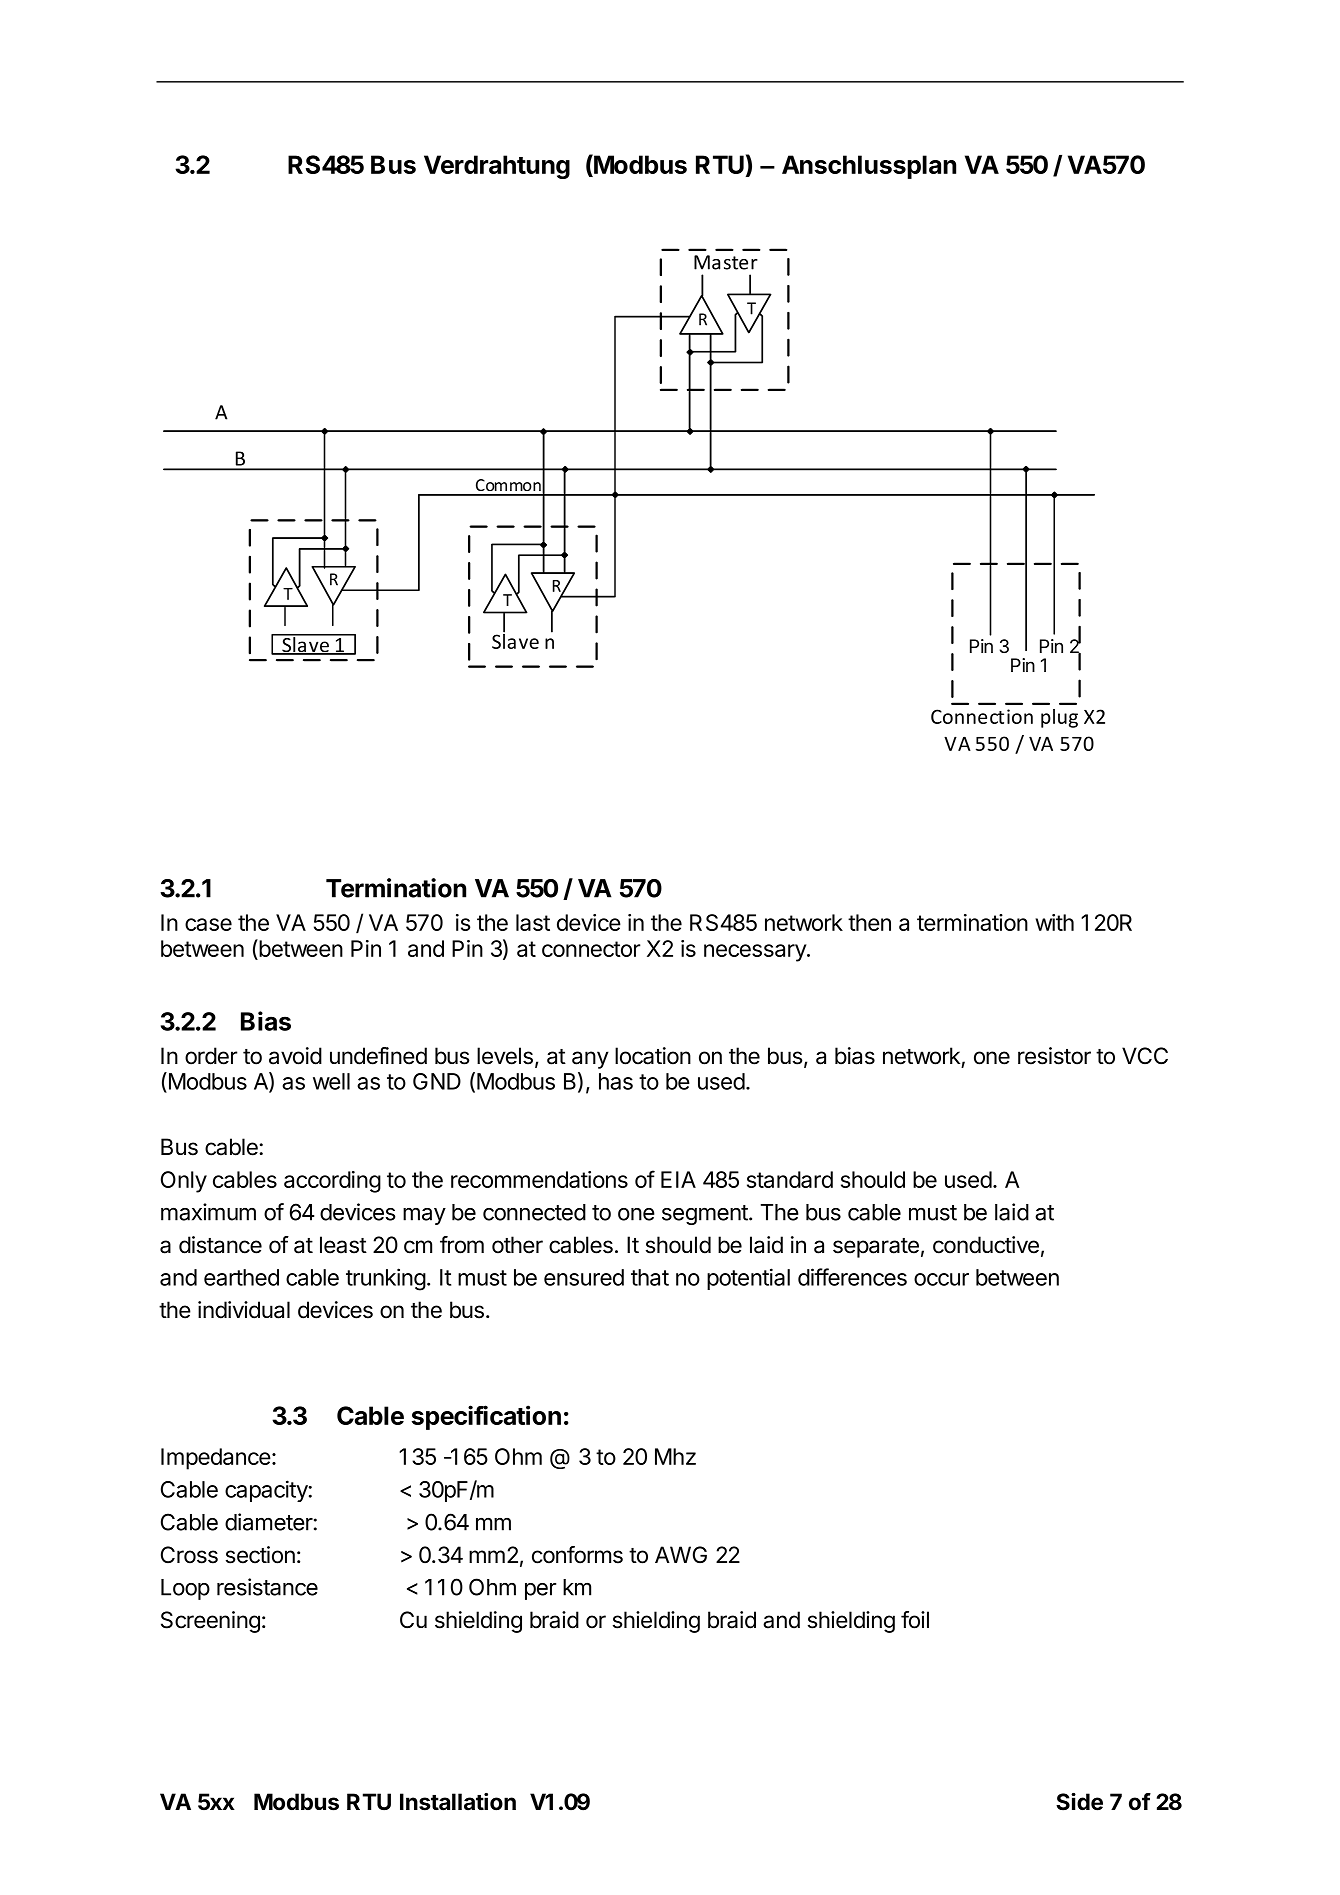 This screenshot has height=1895, width=1340. What do you see at coordinates (1054, 1056) in the screenshot?
I see `resistor` at bounding box center [1054, 1056].
